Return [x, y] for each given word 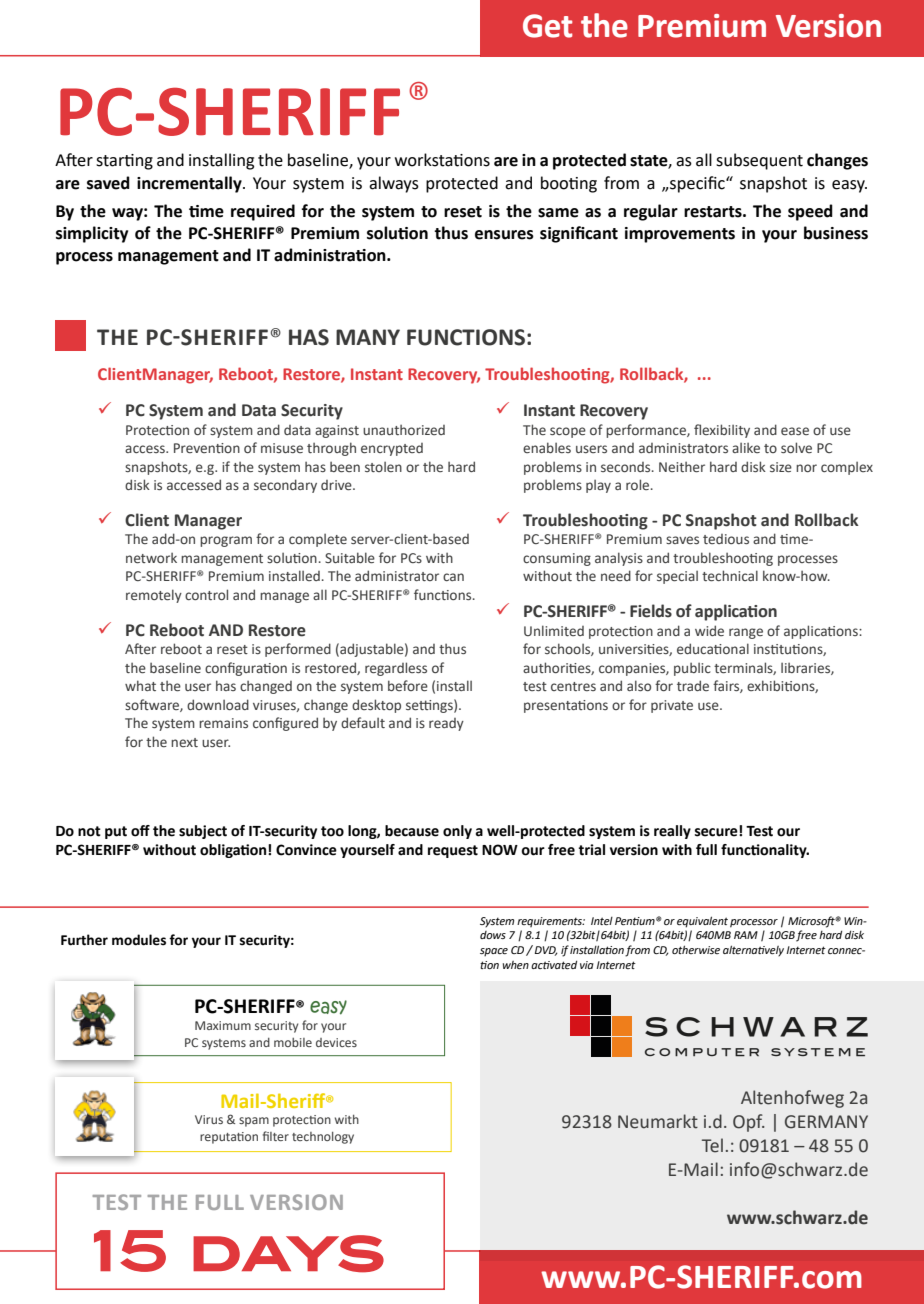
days [288, 1254]
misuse [282, 448]
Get [547, 26]
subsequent [759, 161]
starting [124, 162]
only [457, 832]
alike [746, 448]
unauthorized [404, 430]
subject [203, 832]
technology [323, 1138]
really [672, 832]
